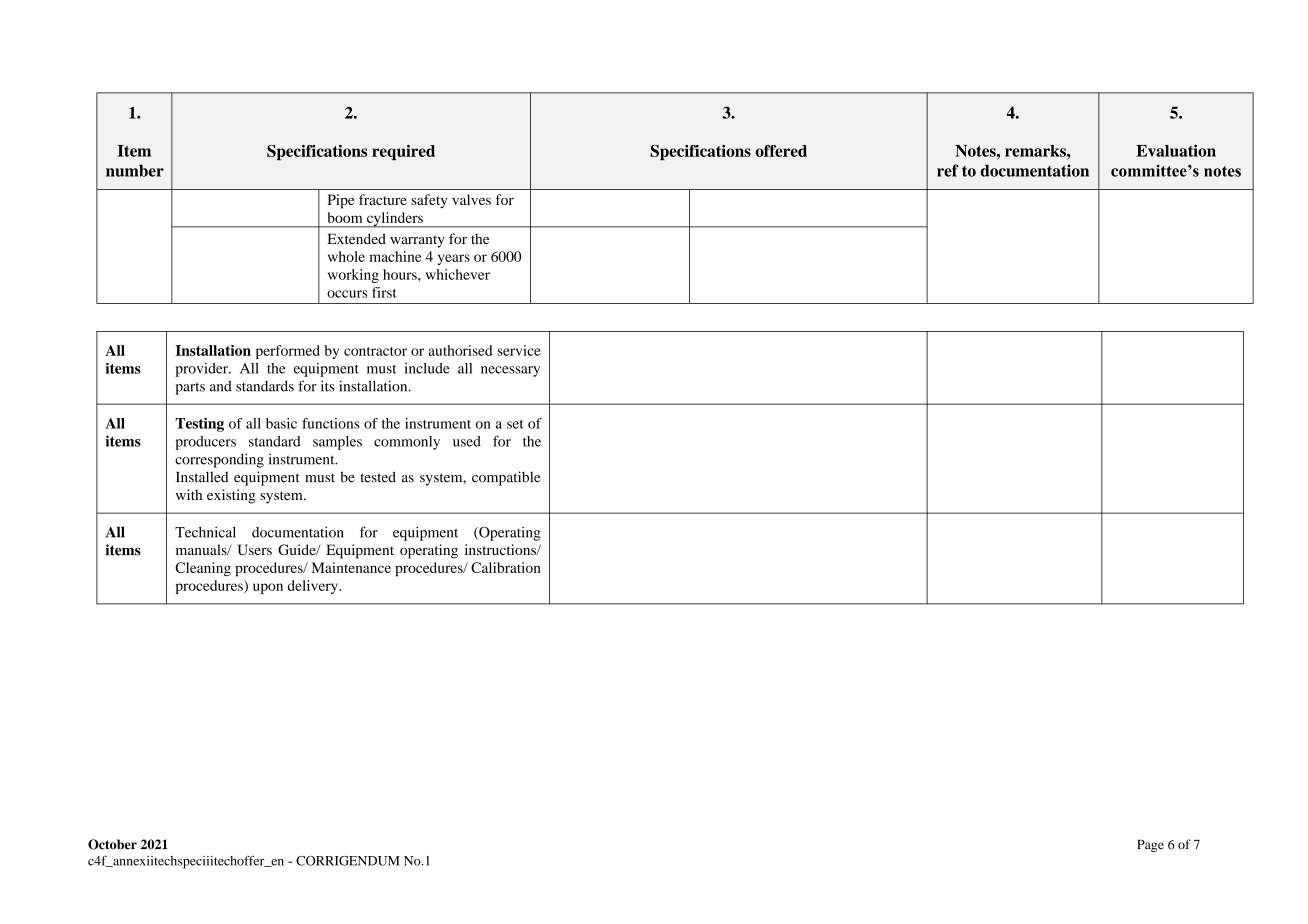 Image resolution: width=1308 pixels, height=924 pixels. Describe the element at coordinates (948, 170) in the screenshot. I see `ref` at that location.
